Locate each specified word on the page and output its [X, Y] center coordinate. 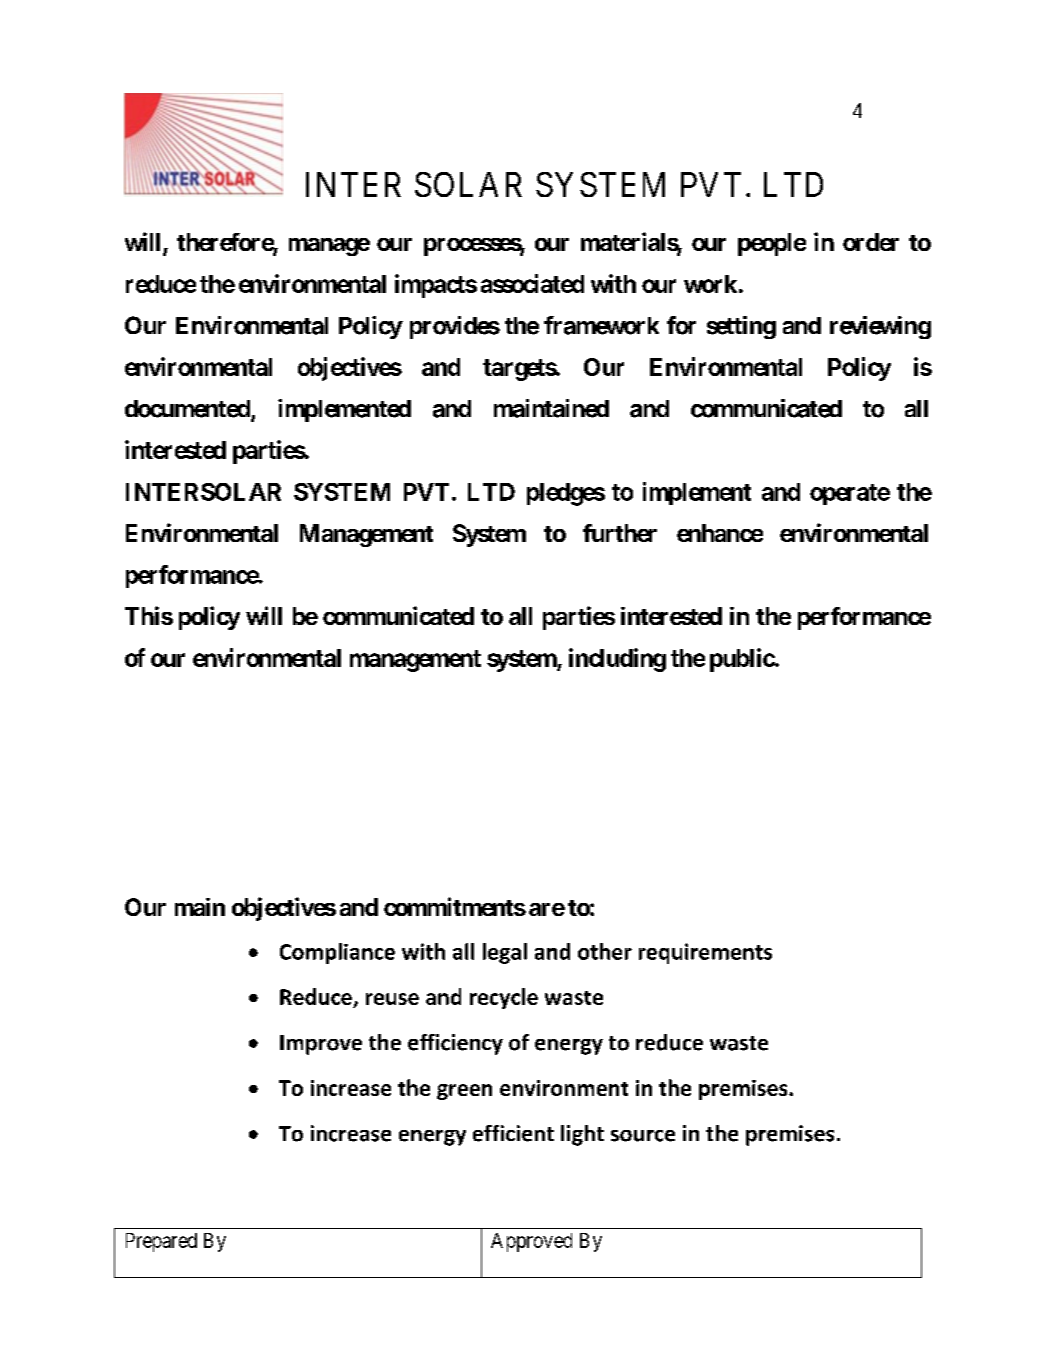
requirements [705, 953]
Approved [531, 1242]
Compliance [337, 953]
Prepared [161, 1242]
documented [188, 410]
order [871, 242]
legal [505, 953]
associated [532, 283]
